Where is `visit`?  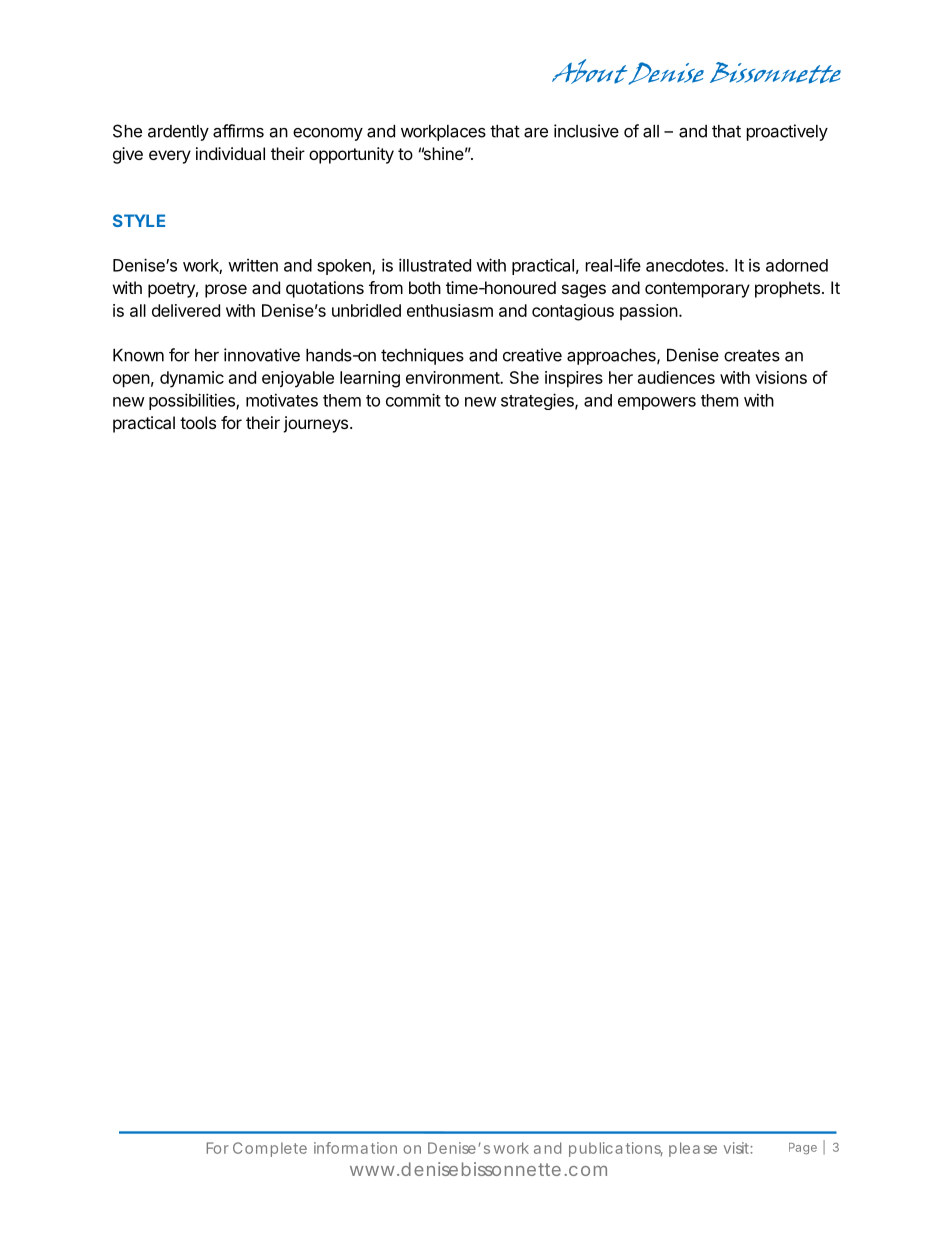
visit is located at coordinates (737, 1148).
